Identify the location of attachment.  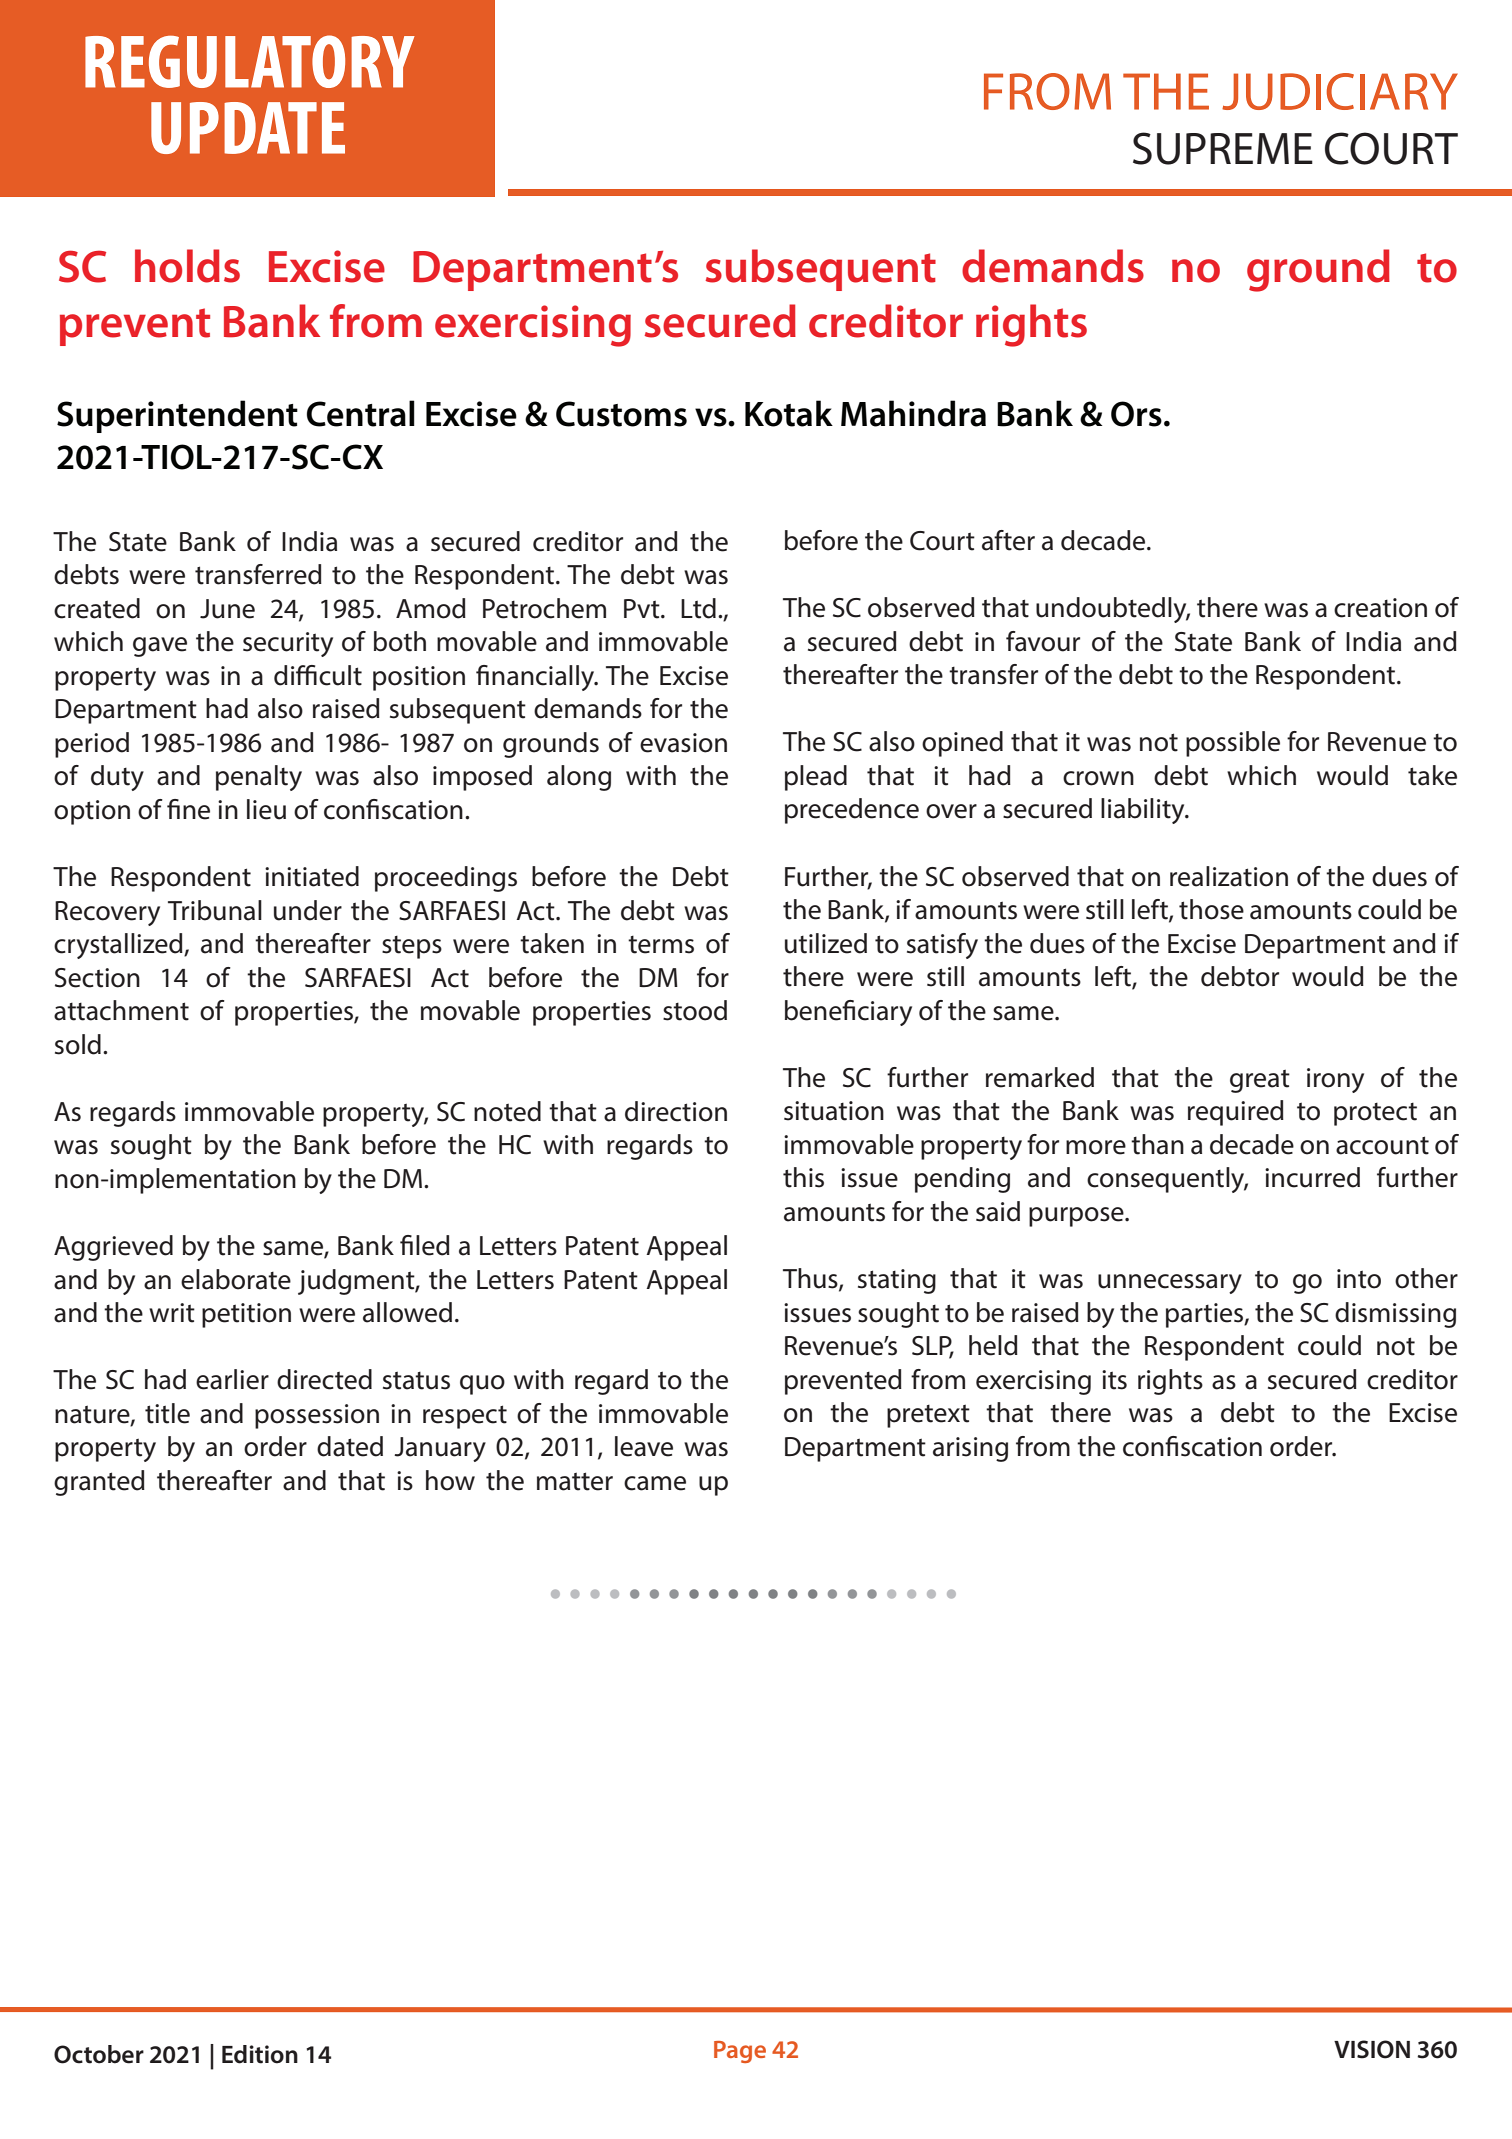
(121, 1010).
